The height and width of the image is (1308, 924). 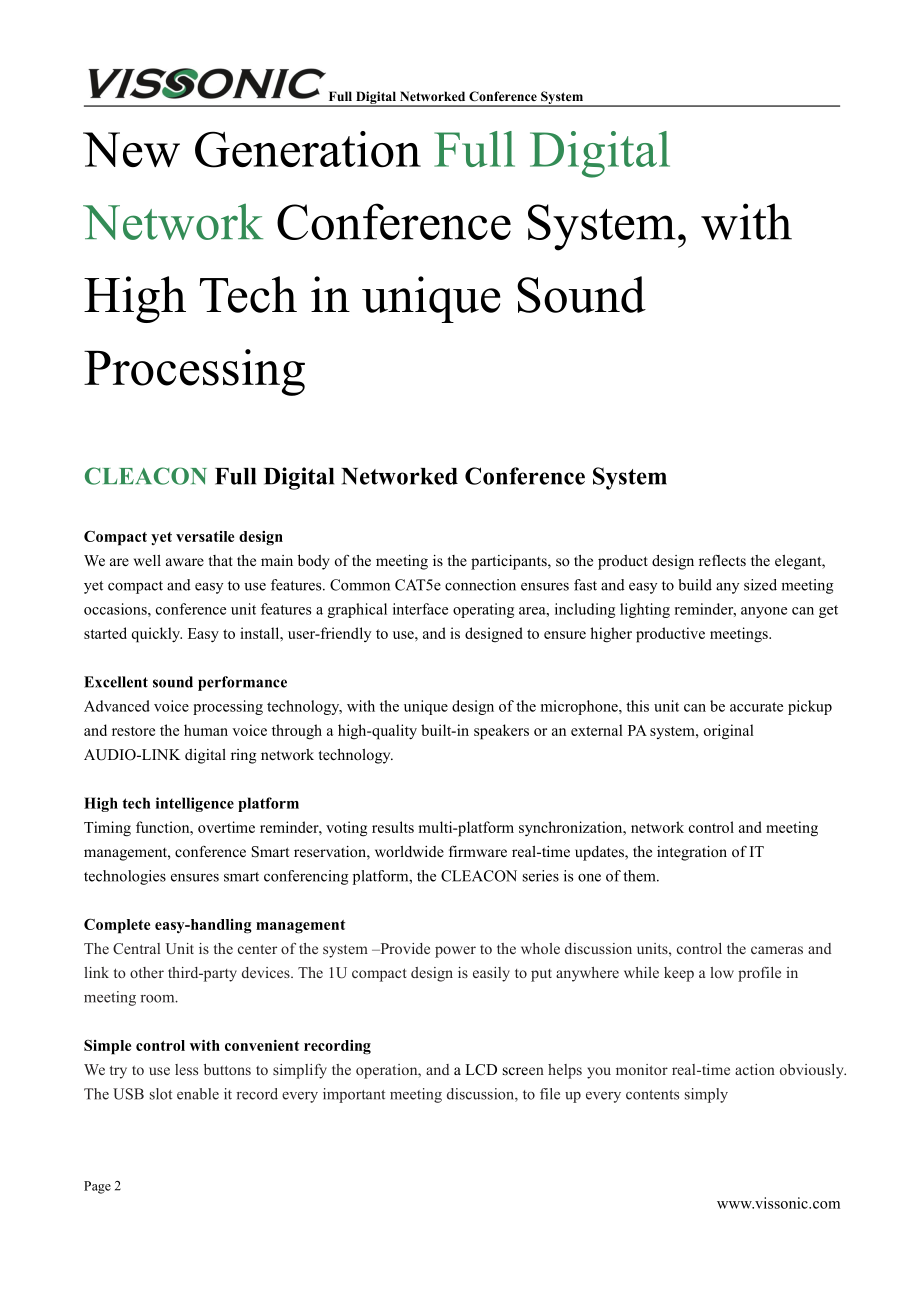 I want to click on enable, so click(x=198, y=1094).
